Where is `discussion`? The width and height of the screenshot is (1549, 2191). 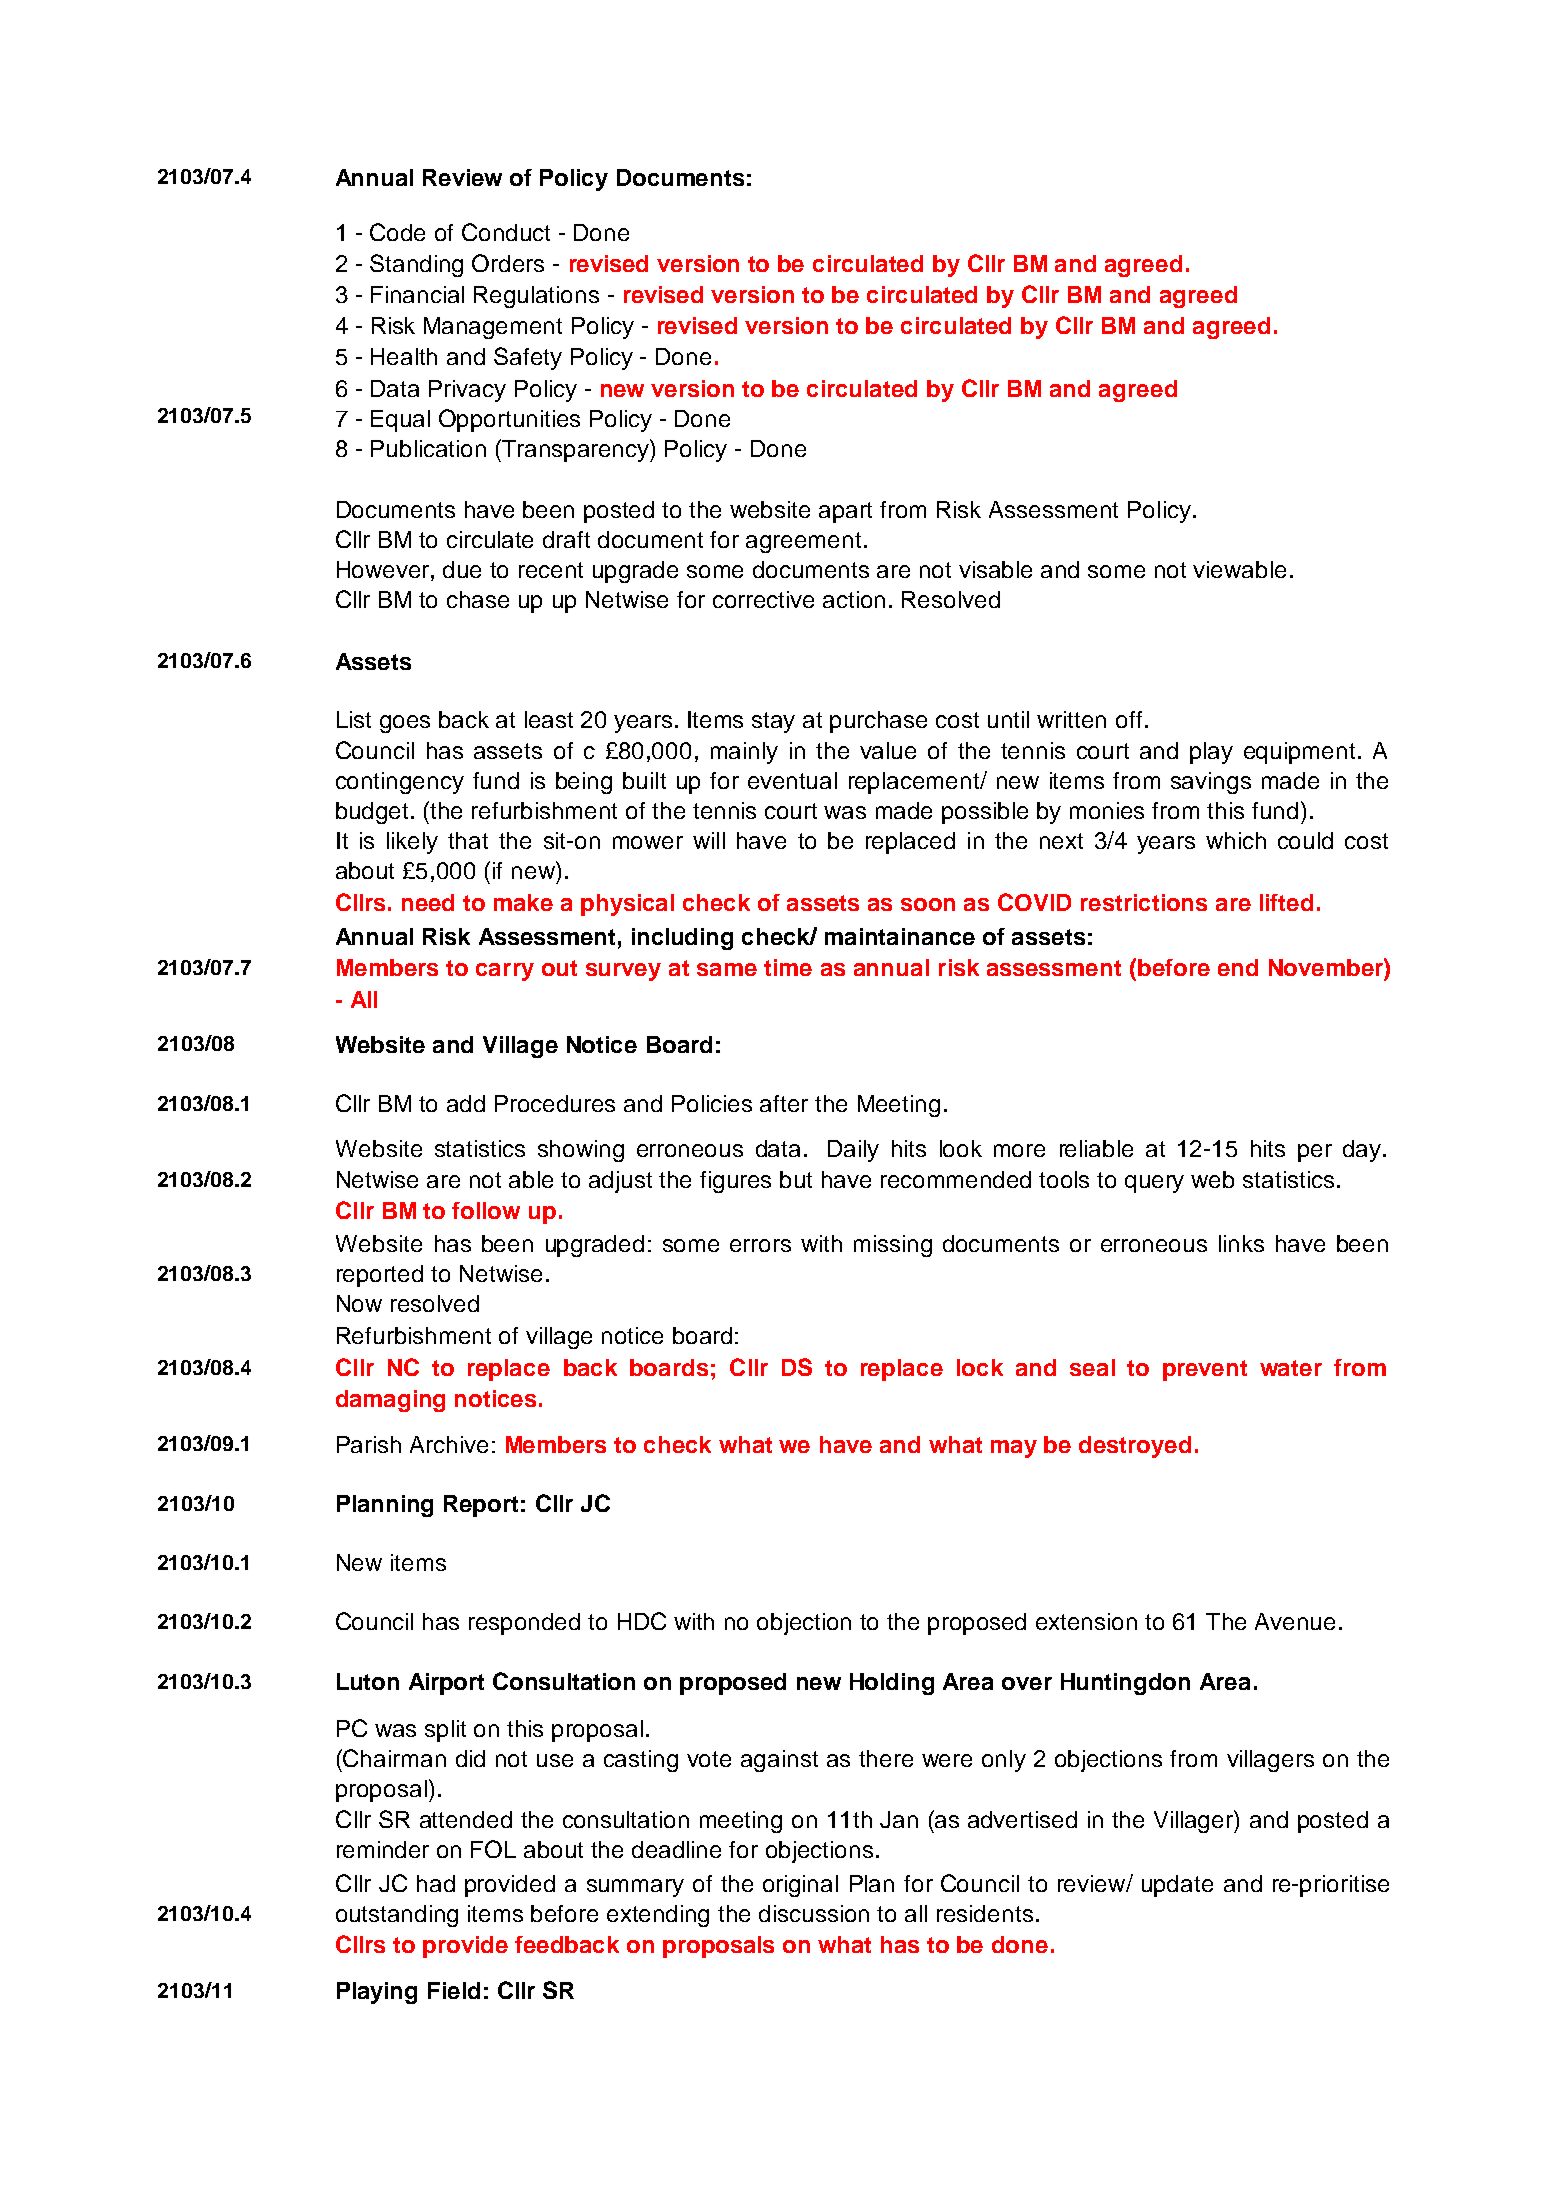
discussion is located at coordinates (814, 1913).
